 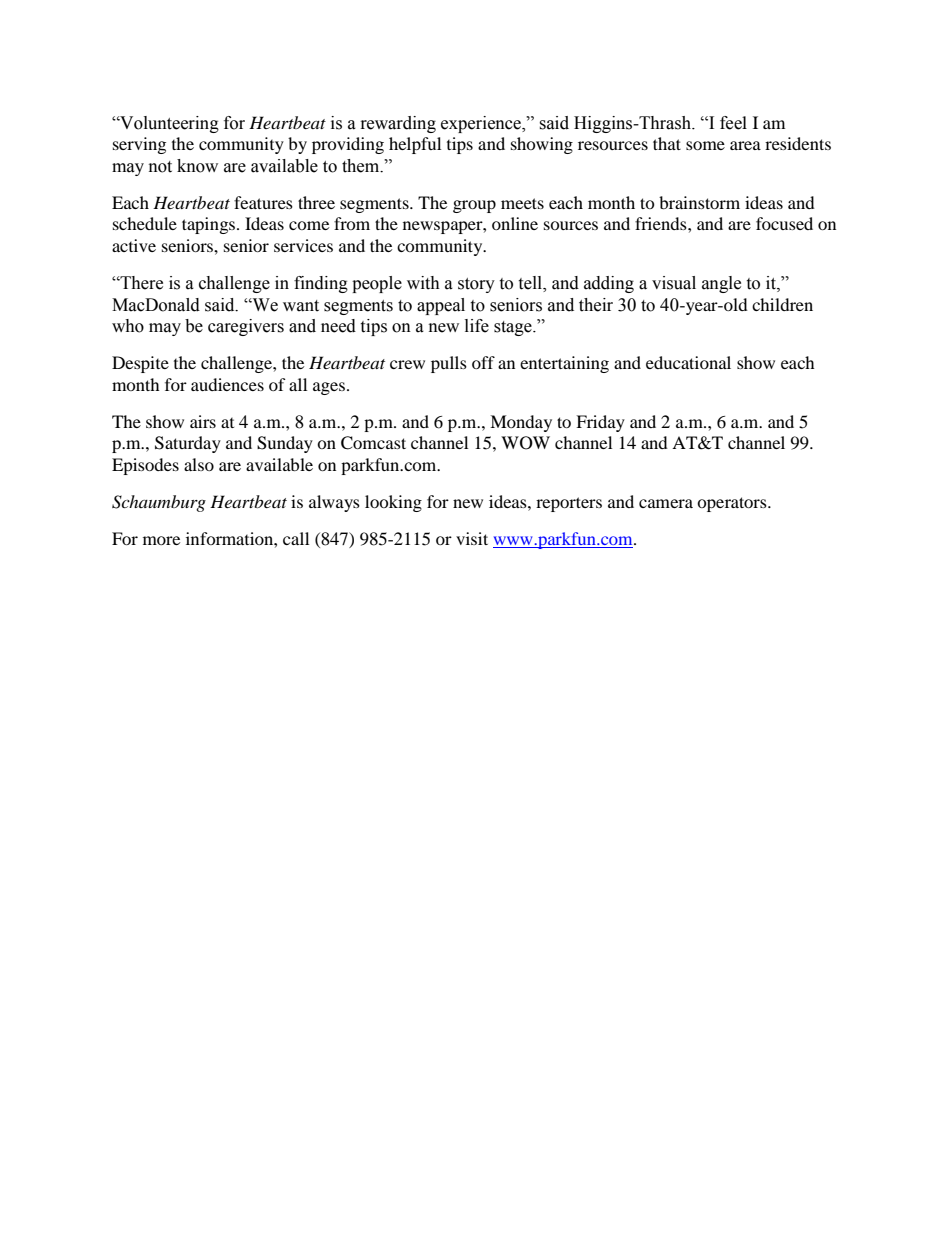 I want to click on educational, so click(x=688, y=362).
